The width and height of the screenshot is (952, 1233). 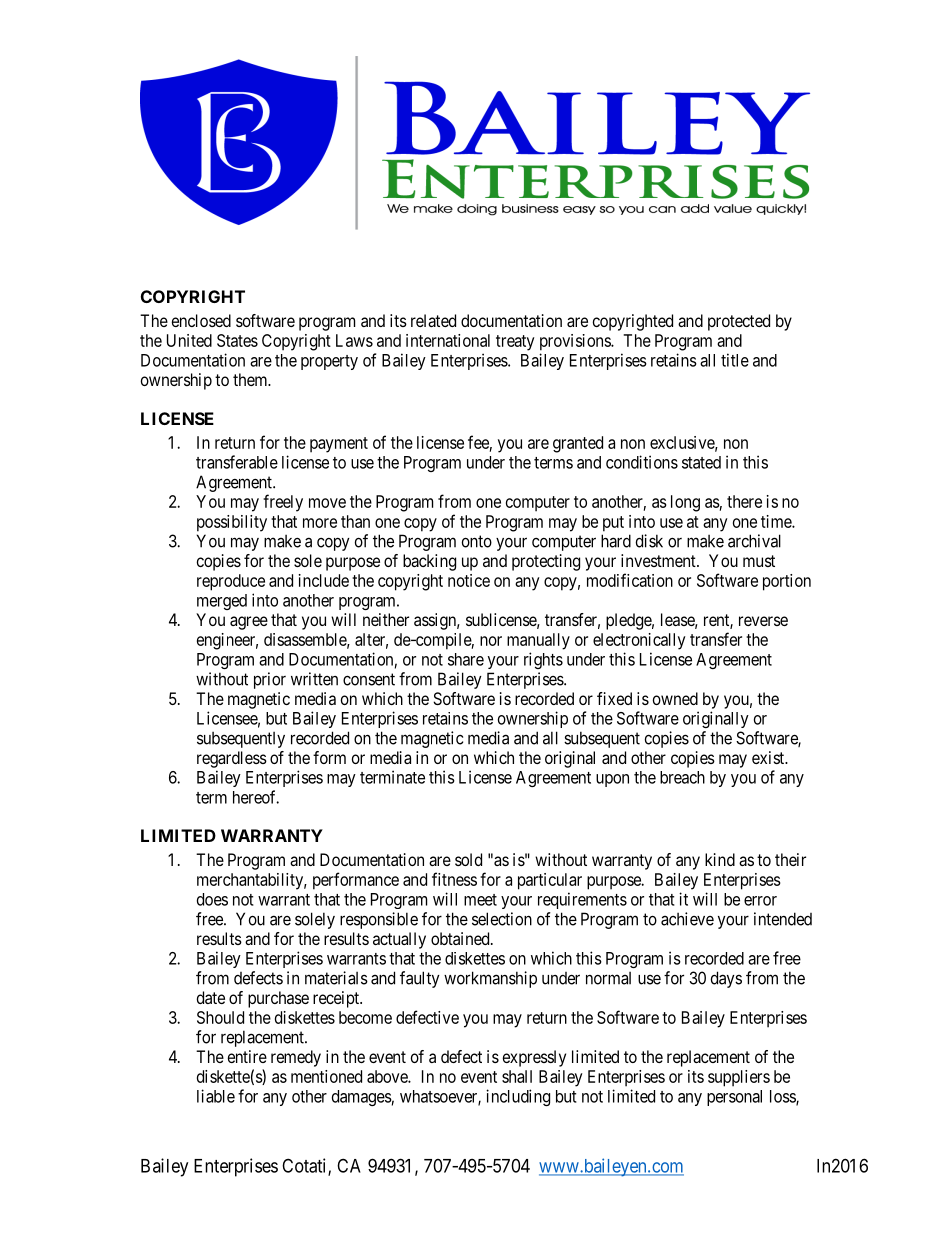 I want to click on sold, so click(x=468, y=859).
